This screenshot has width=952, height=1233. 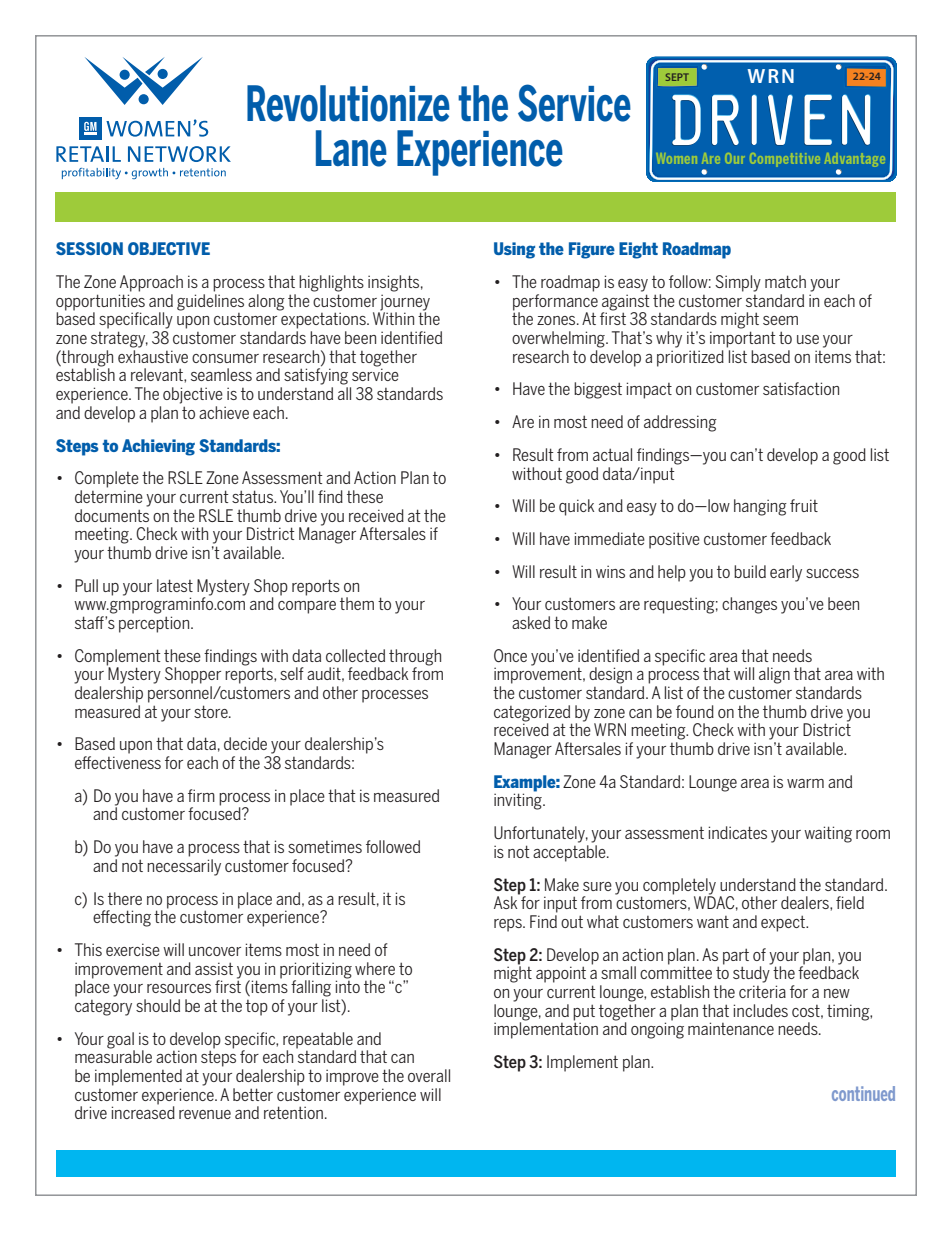 What do you see at coordinates (351, 148) in the screenshot?
I see `Lane` at bounding box center [351, 148].
